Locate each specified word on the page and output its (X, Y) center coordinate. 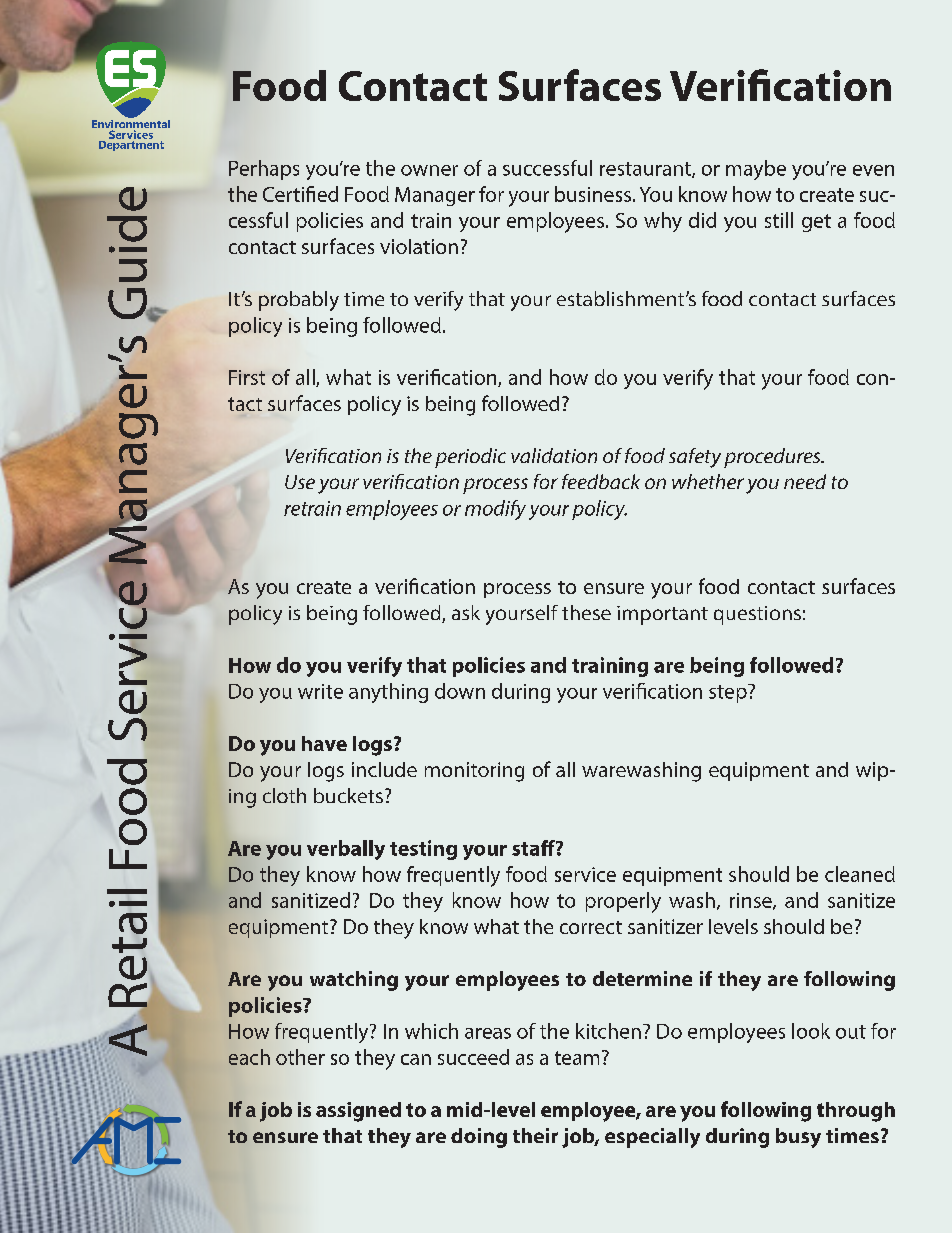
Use (300, 482)
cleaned (860, 874)
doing (479, 1138)
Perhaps (264, 170)
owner (429, 170)
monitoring (474, 772)
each (249, 1057)
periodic (470, 458)
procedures (773, 458)
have (324, 743)
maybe (756, 170)
